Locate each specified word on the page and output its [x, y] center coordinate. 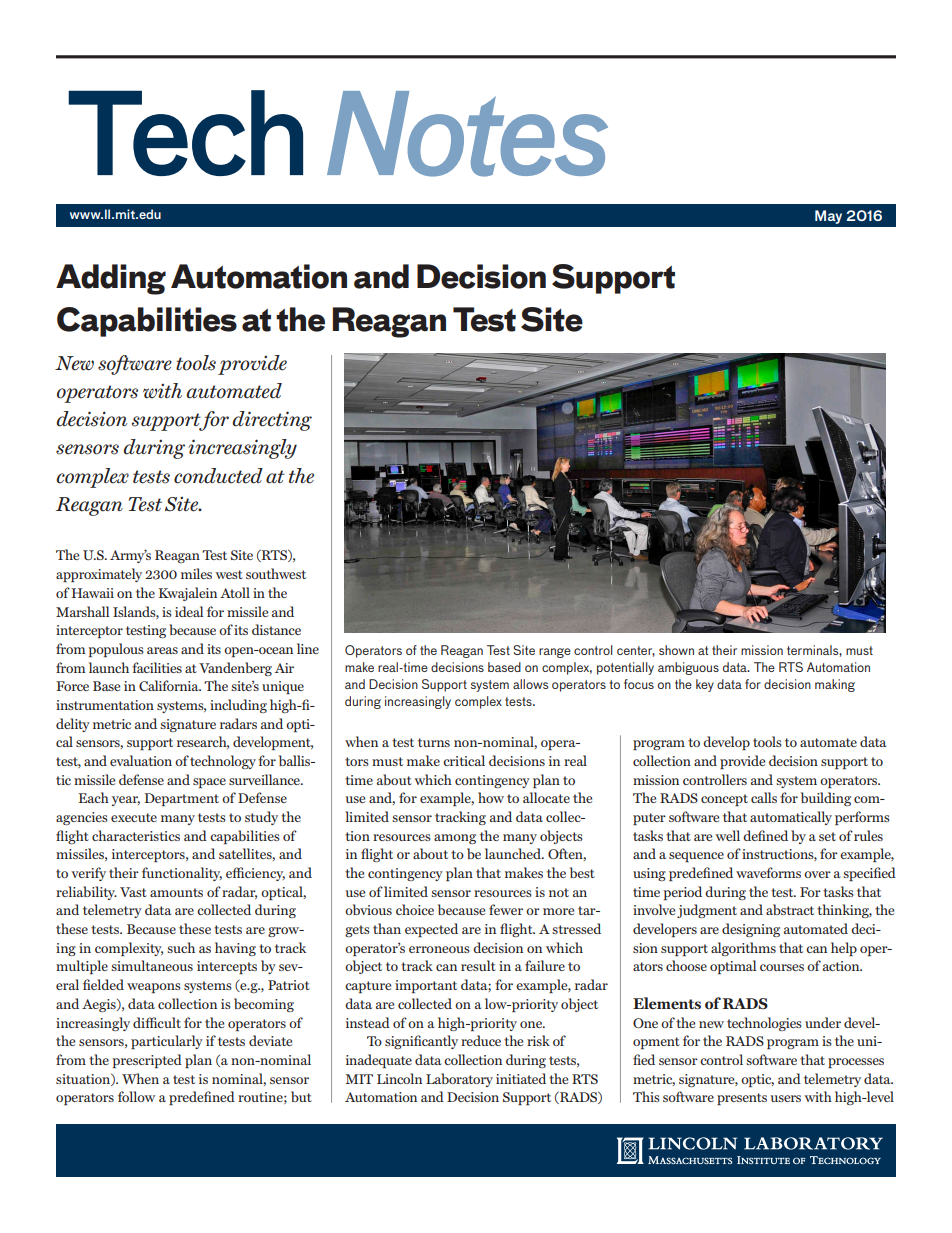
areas [162, 650]
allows [530, 684]
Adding [111, 279]
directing [272, 421]
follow [136, 1096]
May [828, 217]
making [835, 685]
